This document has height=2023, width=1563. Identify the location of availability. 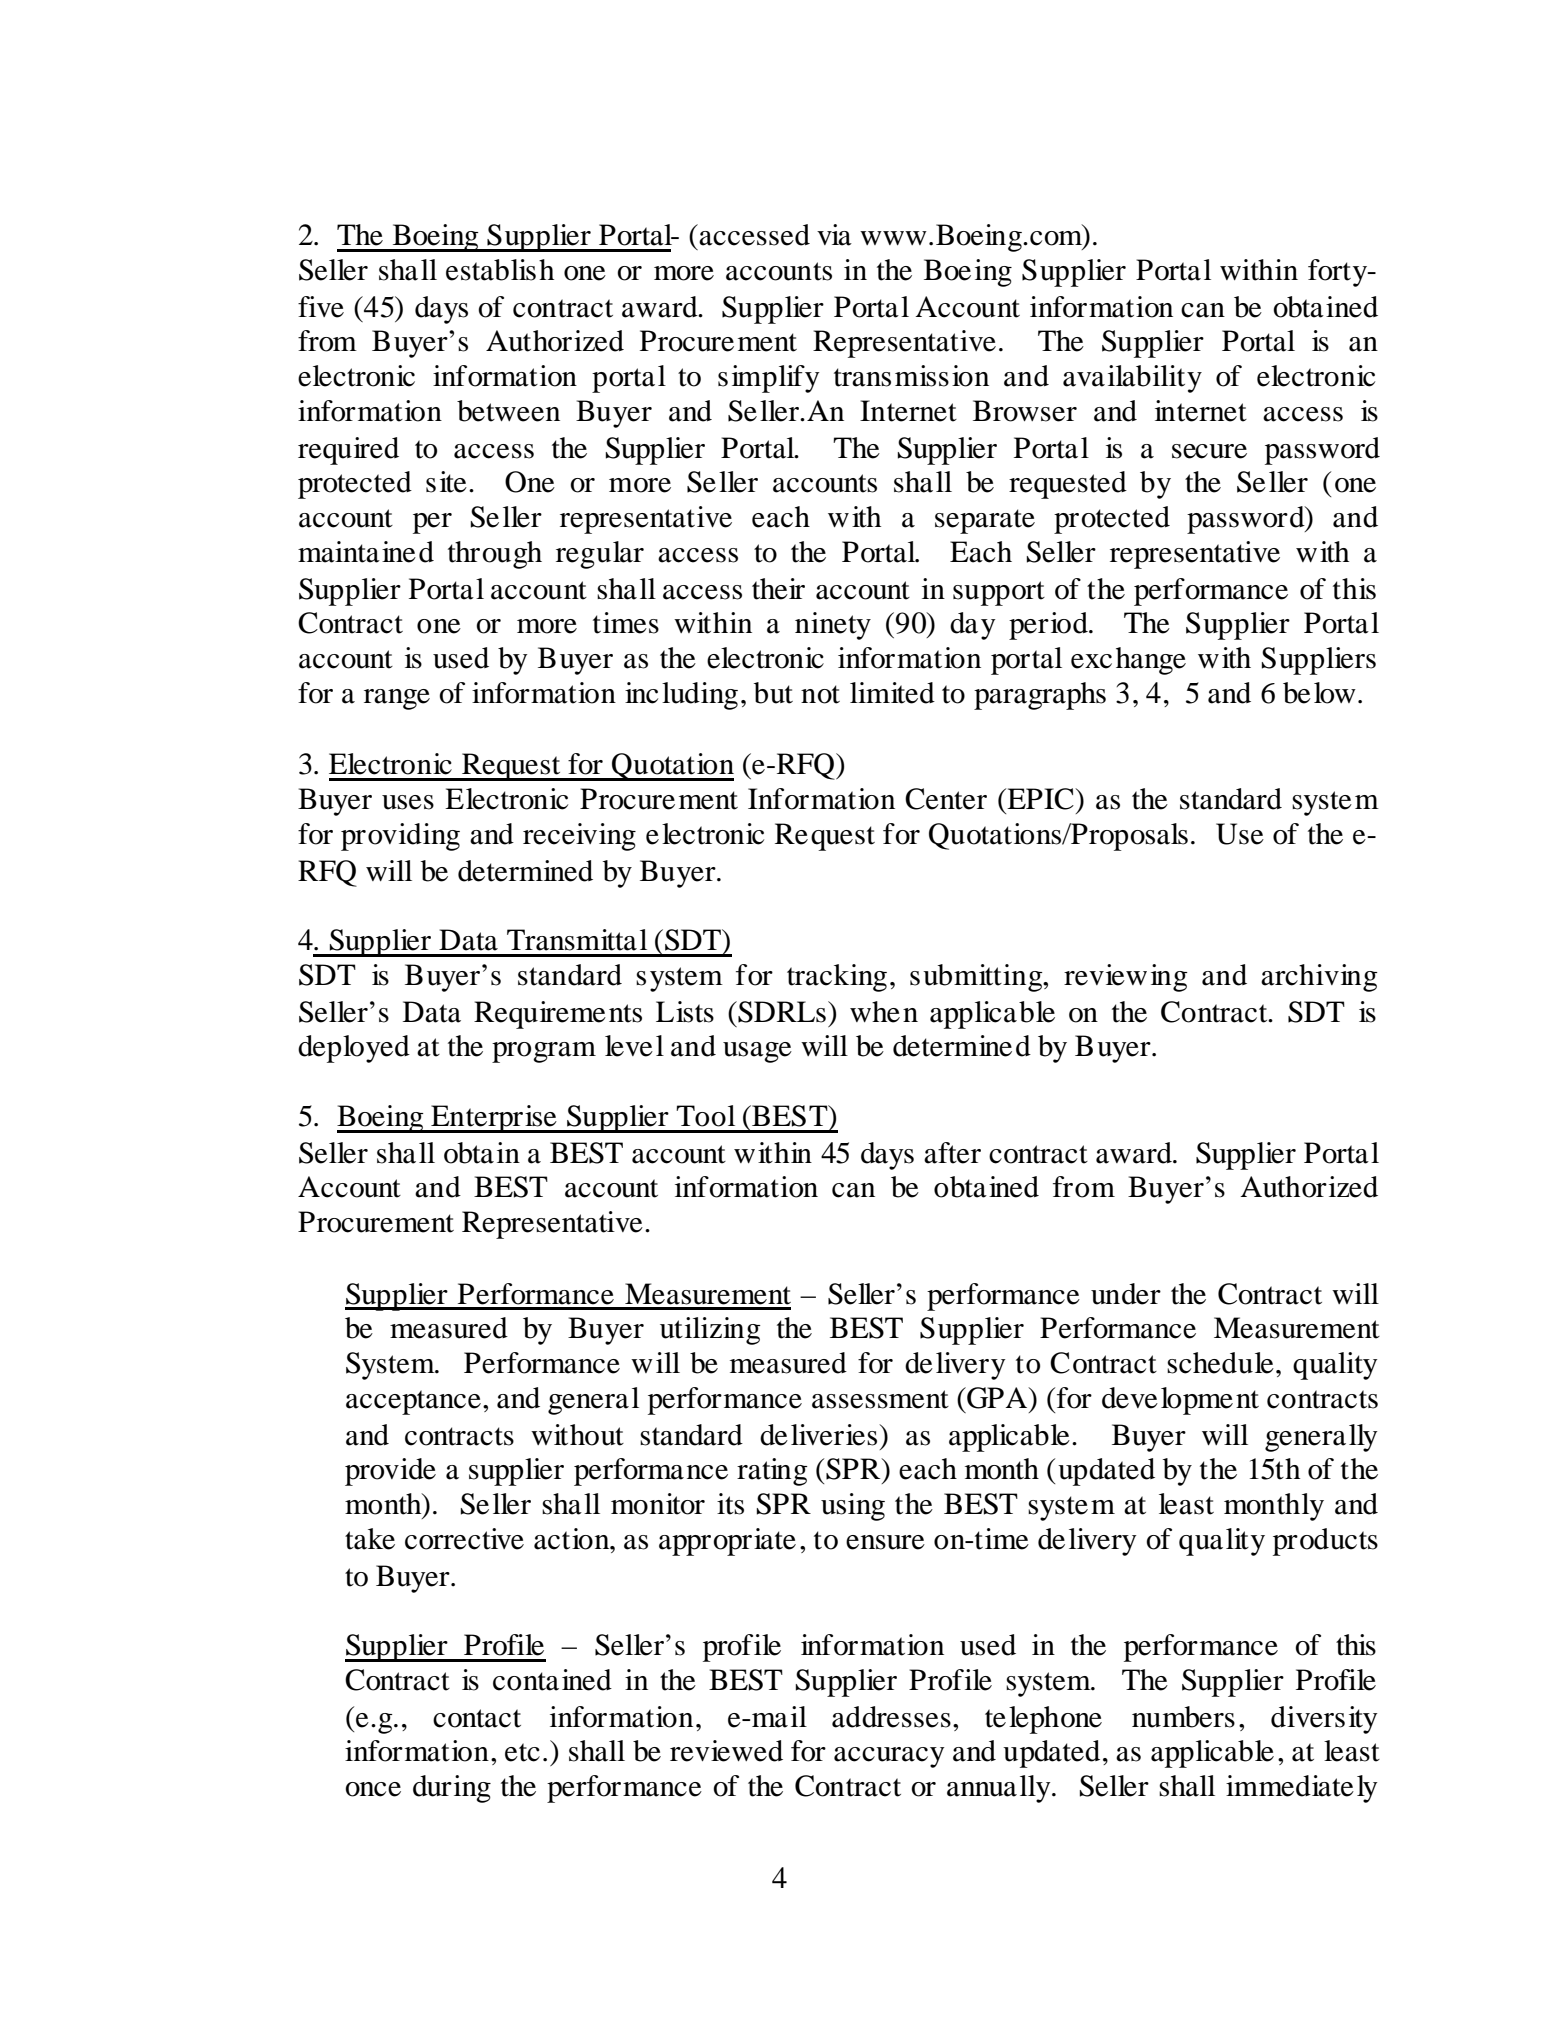
(1132, 379).
